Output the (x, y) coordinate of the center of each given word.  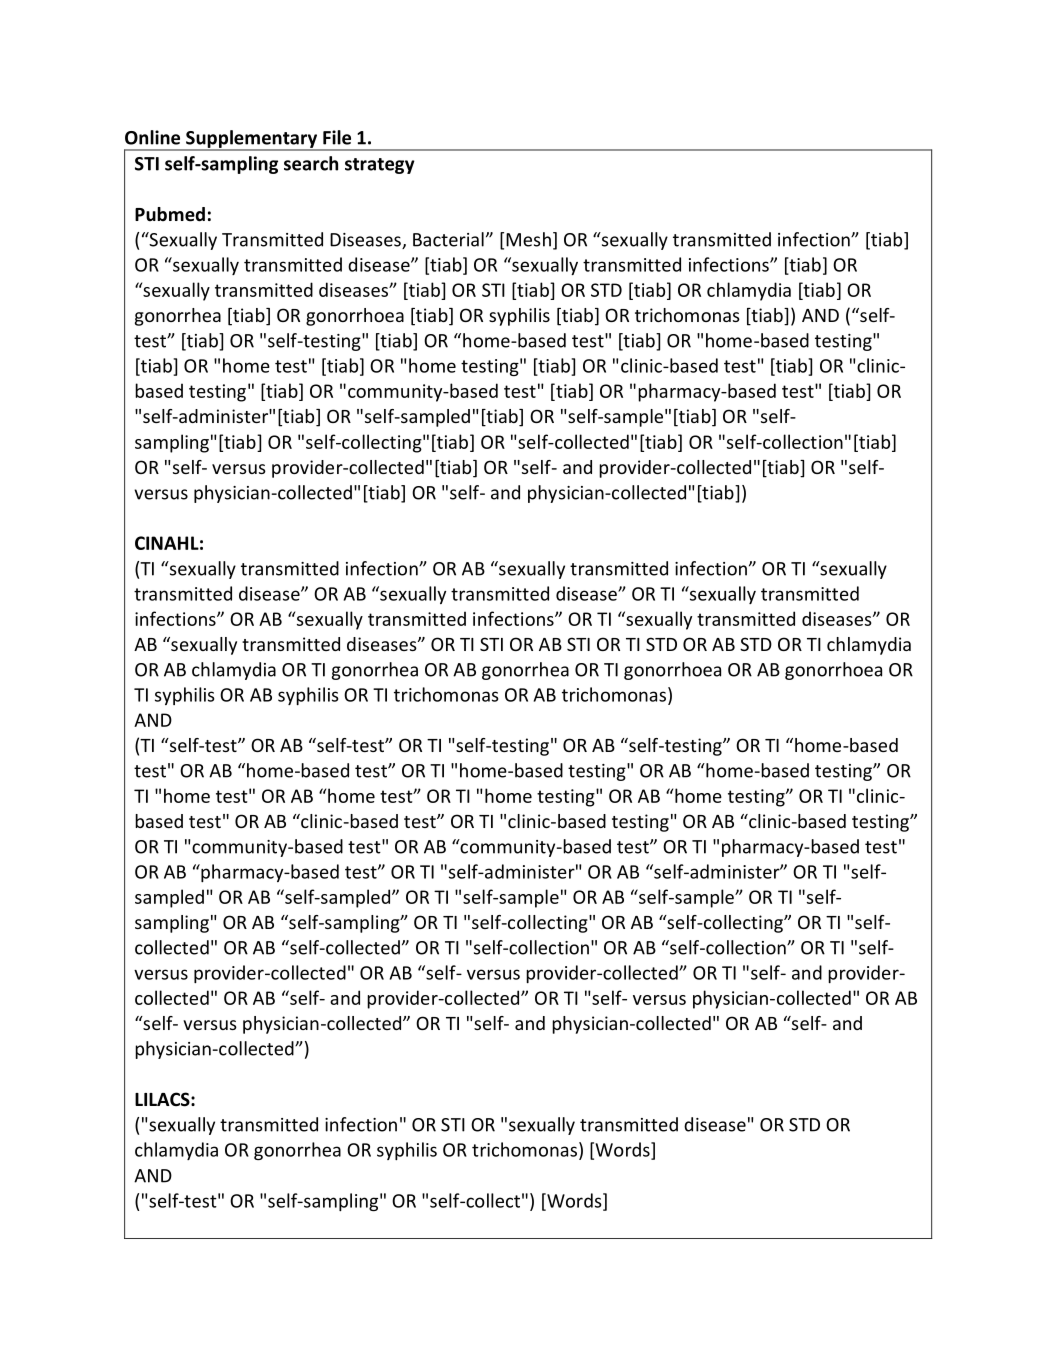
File (337, 137)
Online (152, 137)
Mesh (528, 239)
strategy (380, 166)
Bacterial (448, 239)
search (311, 163)
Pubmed (170, 214)
